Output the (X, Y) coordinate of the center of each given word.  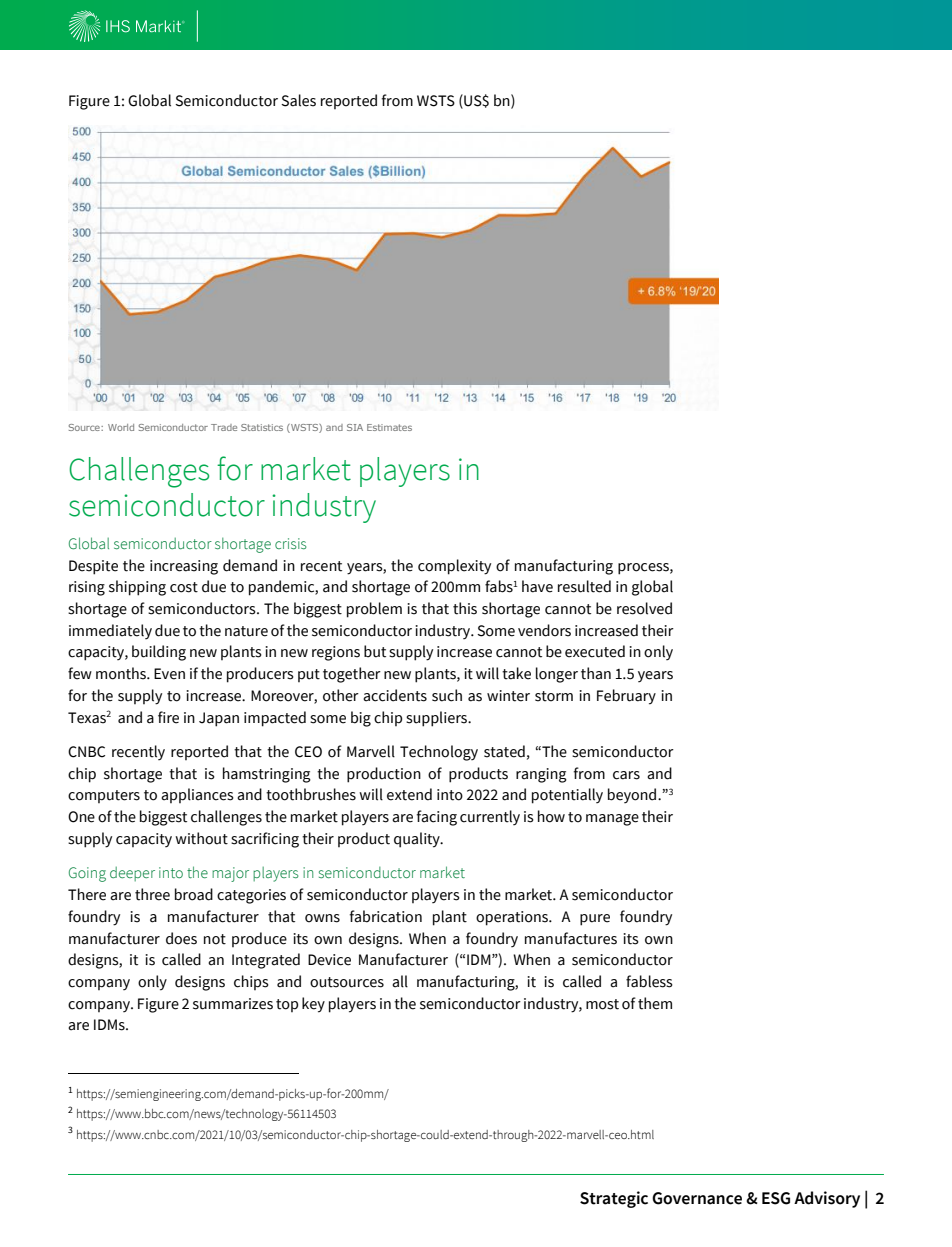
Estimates (389, 427)
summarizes (233, 1004)
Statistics (262, 427)
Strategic (614, 1199)
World (121, 427)
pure (595, 920)
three (152, 894)
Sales (298, 100)
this (465, 608)
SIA (355, 427)
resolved (644, 608)
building (159, 653)
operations (513, 918)
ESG (776, 1198)
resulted (584, 586)
